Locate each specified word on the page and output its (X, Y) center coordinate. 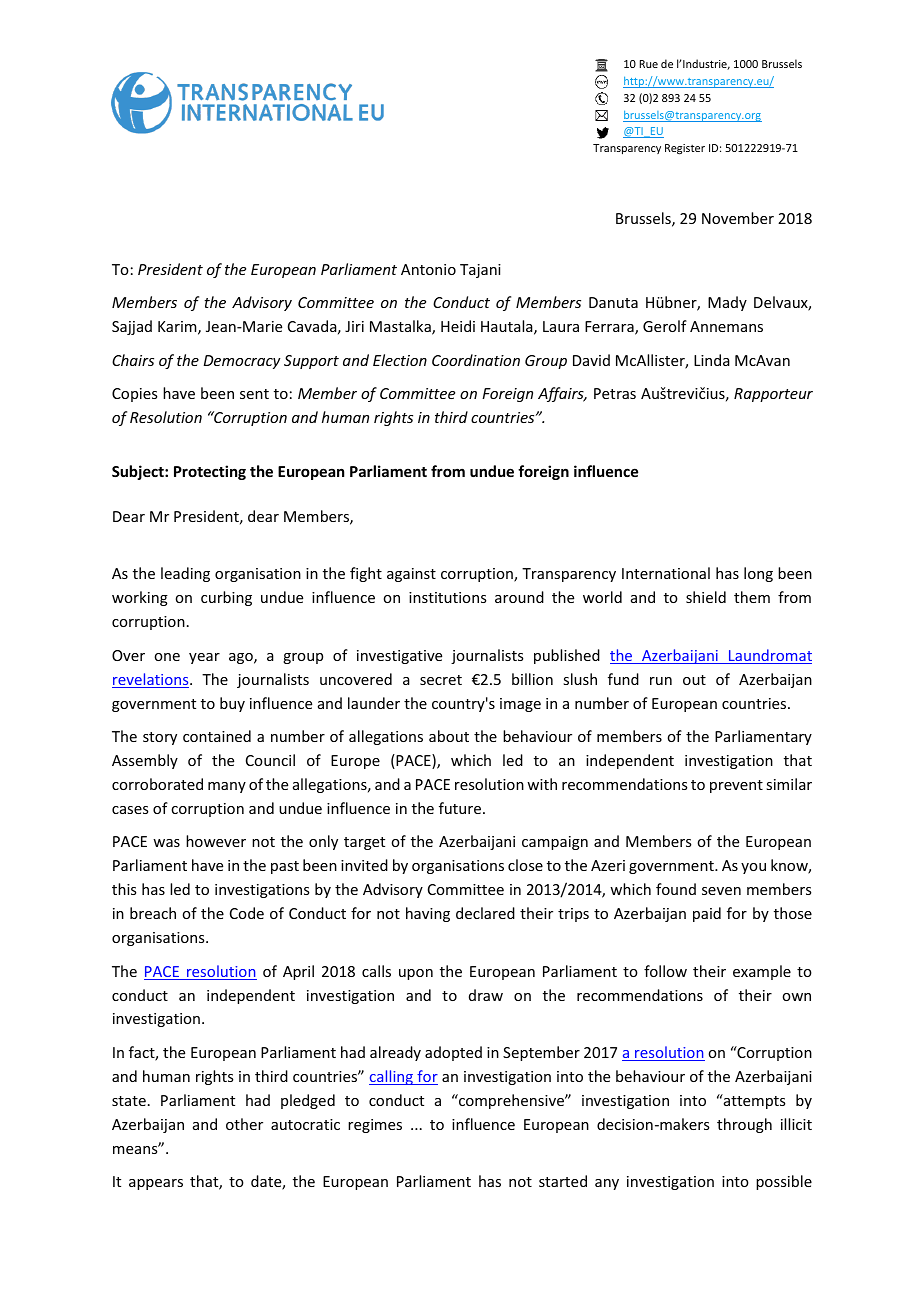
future (461, 808)
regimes (375, 1126)
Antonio (428, 269)
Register (685, 149)
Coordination (476, 360)
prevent (736, 786)
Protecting (210, 472)
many (227, 787)
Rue (649, 64)
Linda (712, 360)
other (244, 1124)
